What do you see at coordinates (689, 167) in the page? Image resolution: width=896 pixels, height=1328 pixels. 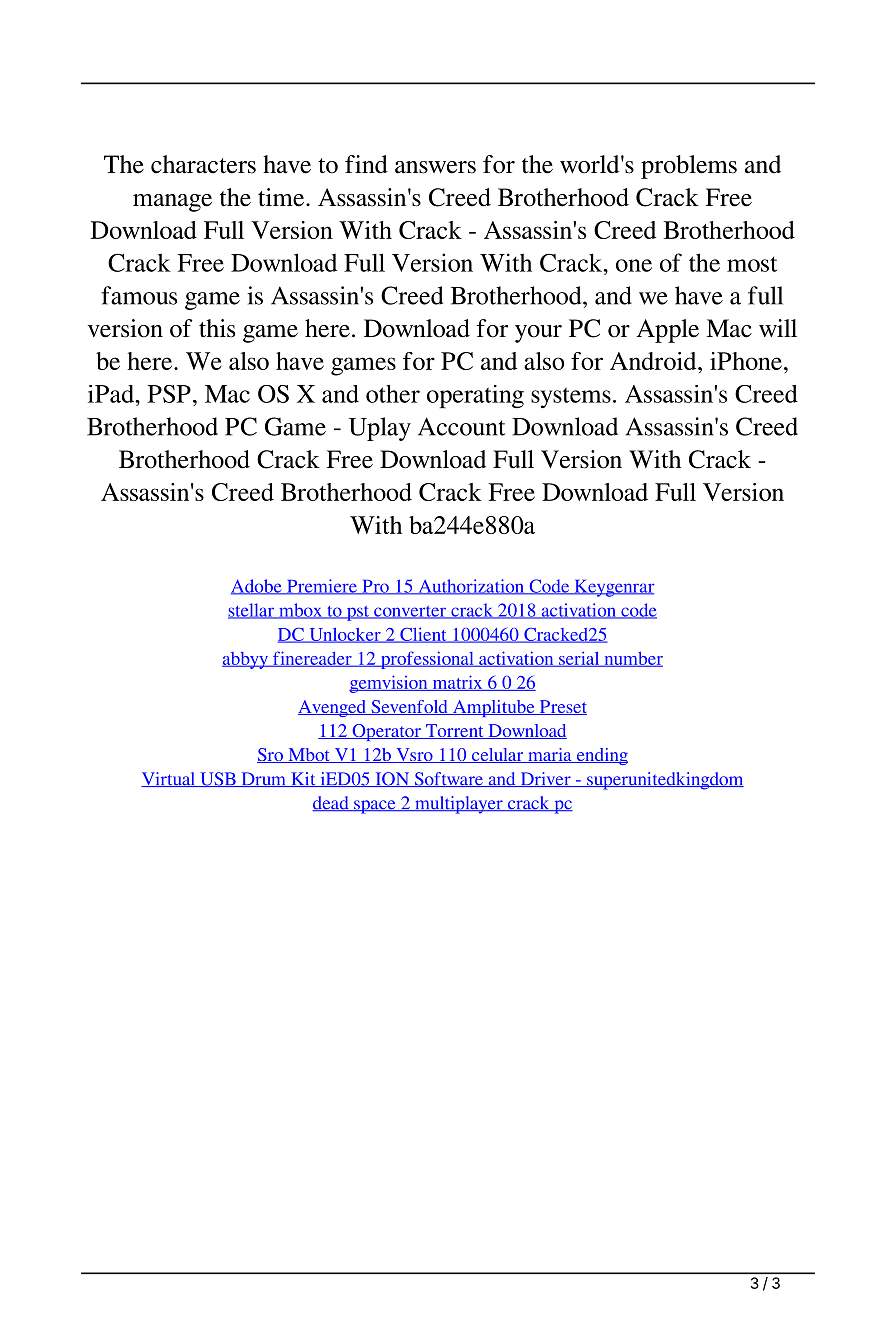 I see `problems` at bounding box center [689, 167].
